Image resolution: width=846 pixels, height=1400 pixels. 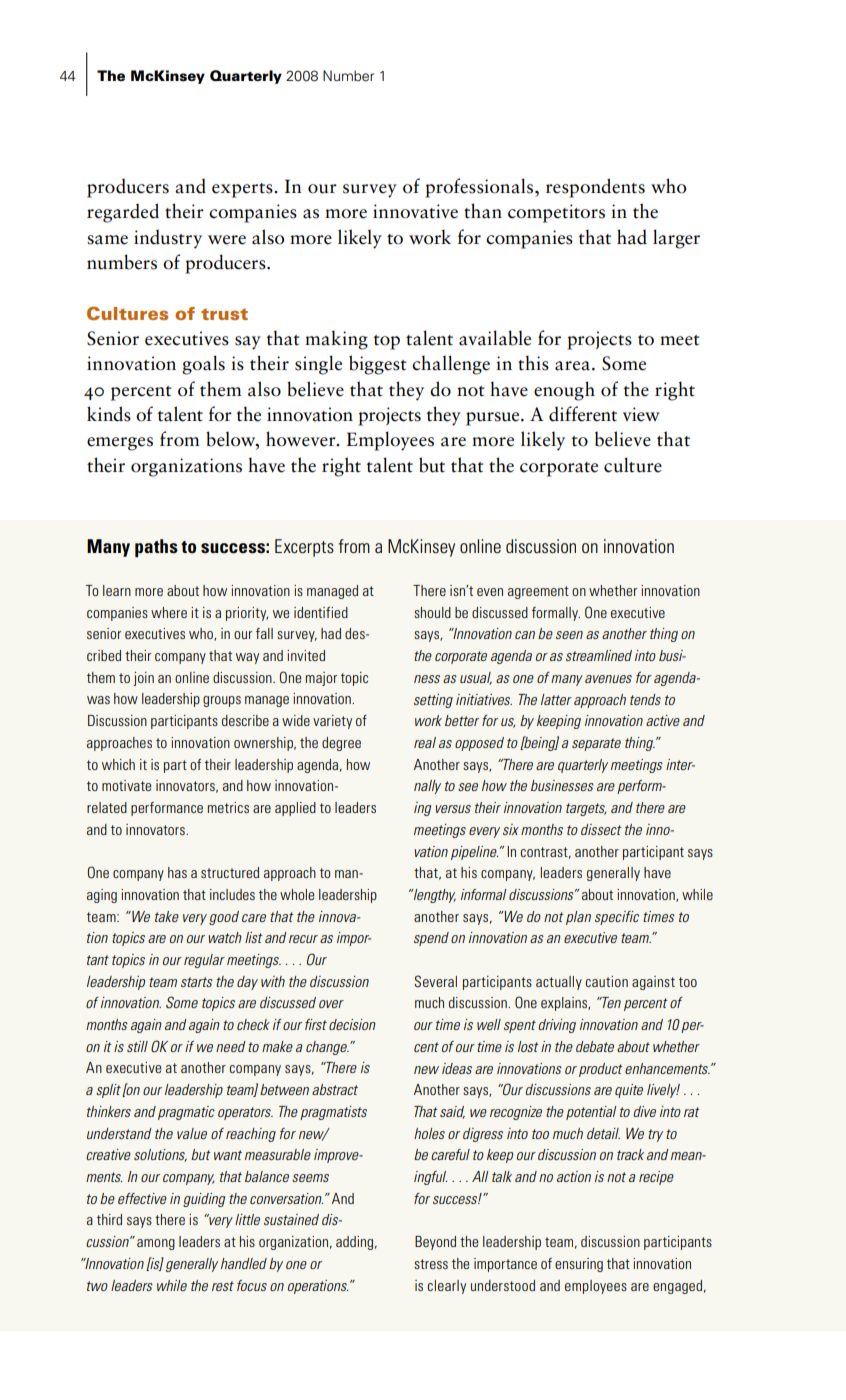 What do you see at coordinates (595, 188) in the screenshot?
I see `respondents` at bounding box center [595, 188].
